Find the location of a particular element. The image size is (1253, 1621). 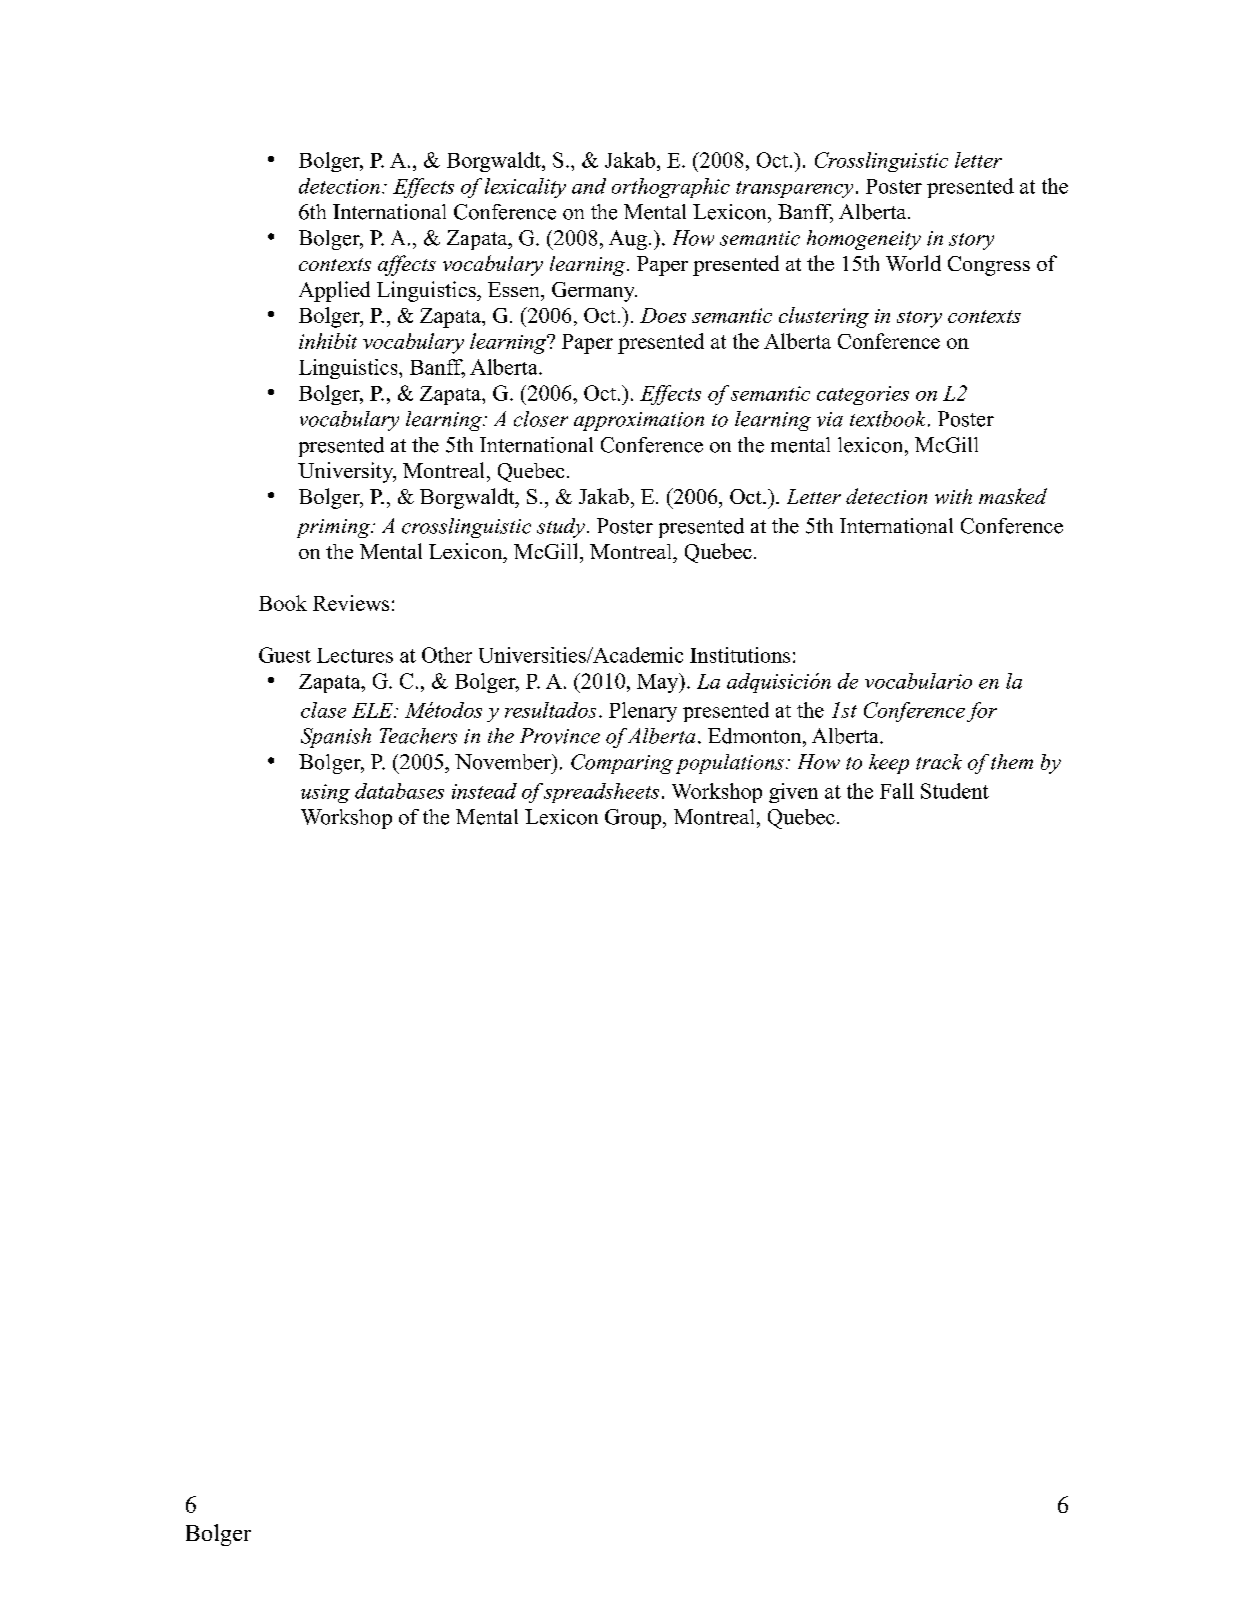

Group is located at coordinates (633, 819).
